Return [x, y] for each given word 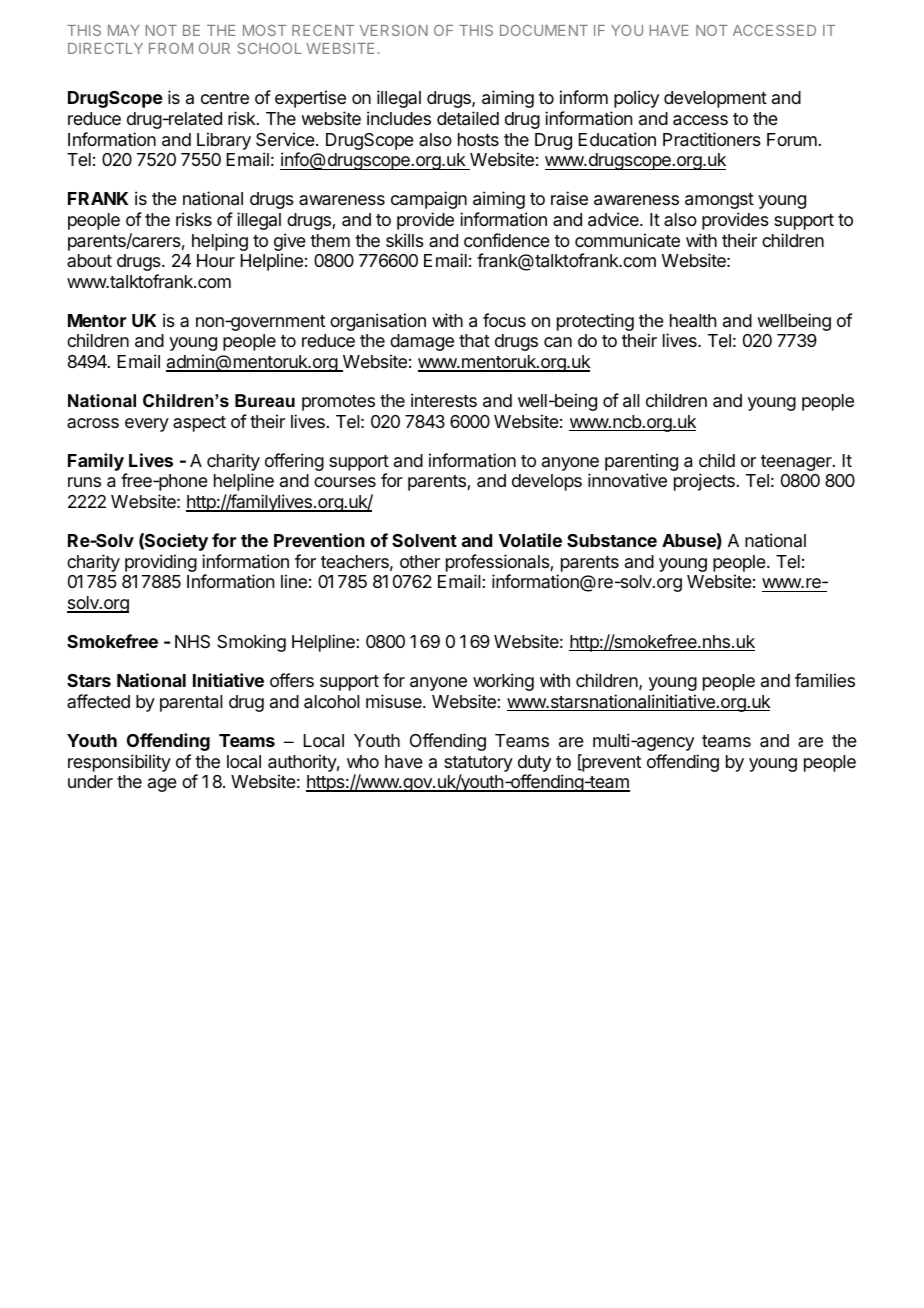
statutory [478, 764]
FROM [171, 48]
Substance [612, 540]
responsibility [119, 763]
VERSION [394, 30]
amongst [719, 201]
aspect [199, 424]
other [420, 561]
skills [405, 240]
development [715, 99]
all [631, 401]
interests [444, 400]
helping [220, 242]
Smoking [251, 643]
